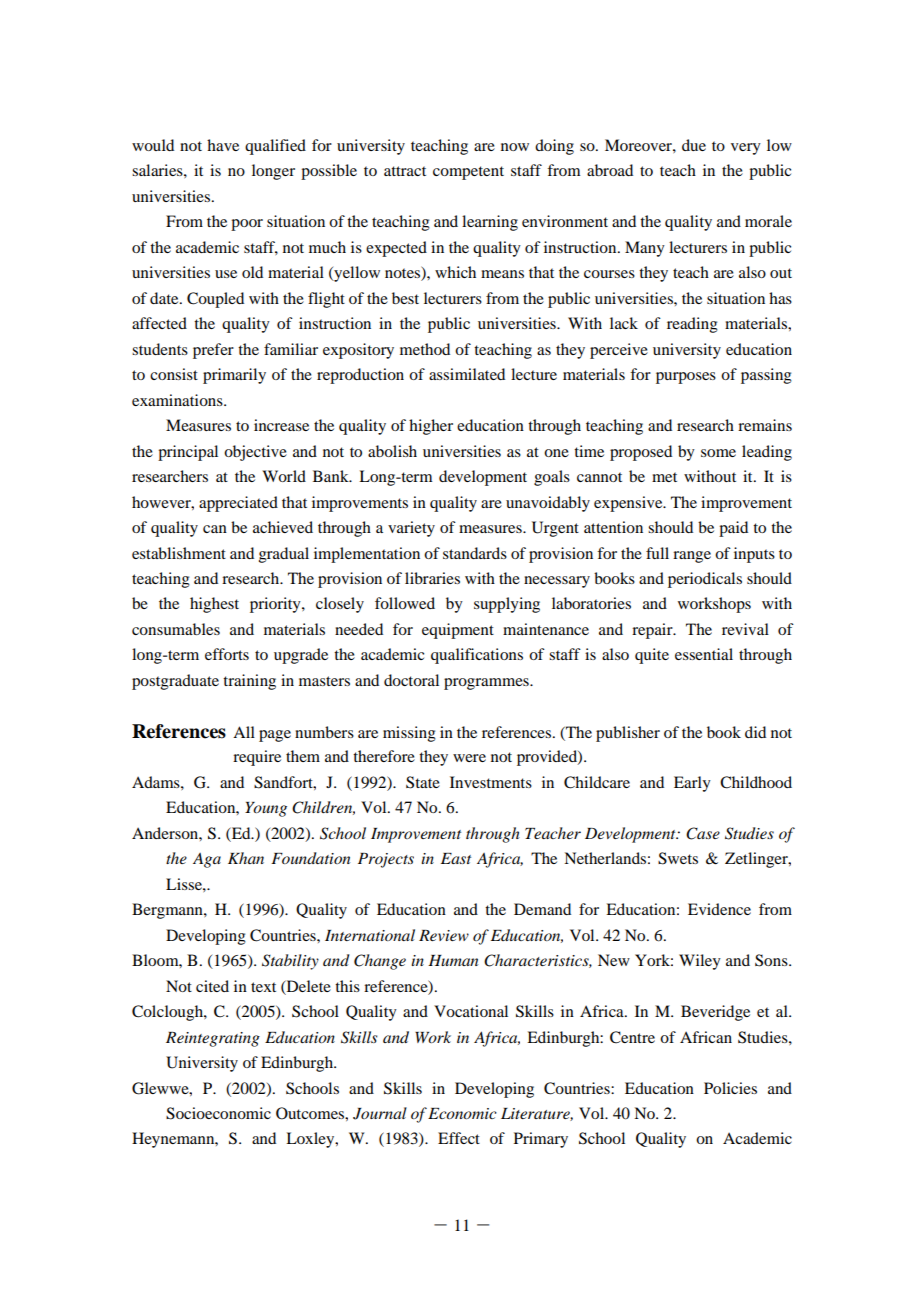 The image size is (924, 1308). I want to click on Young, so click(266, 809).
